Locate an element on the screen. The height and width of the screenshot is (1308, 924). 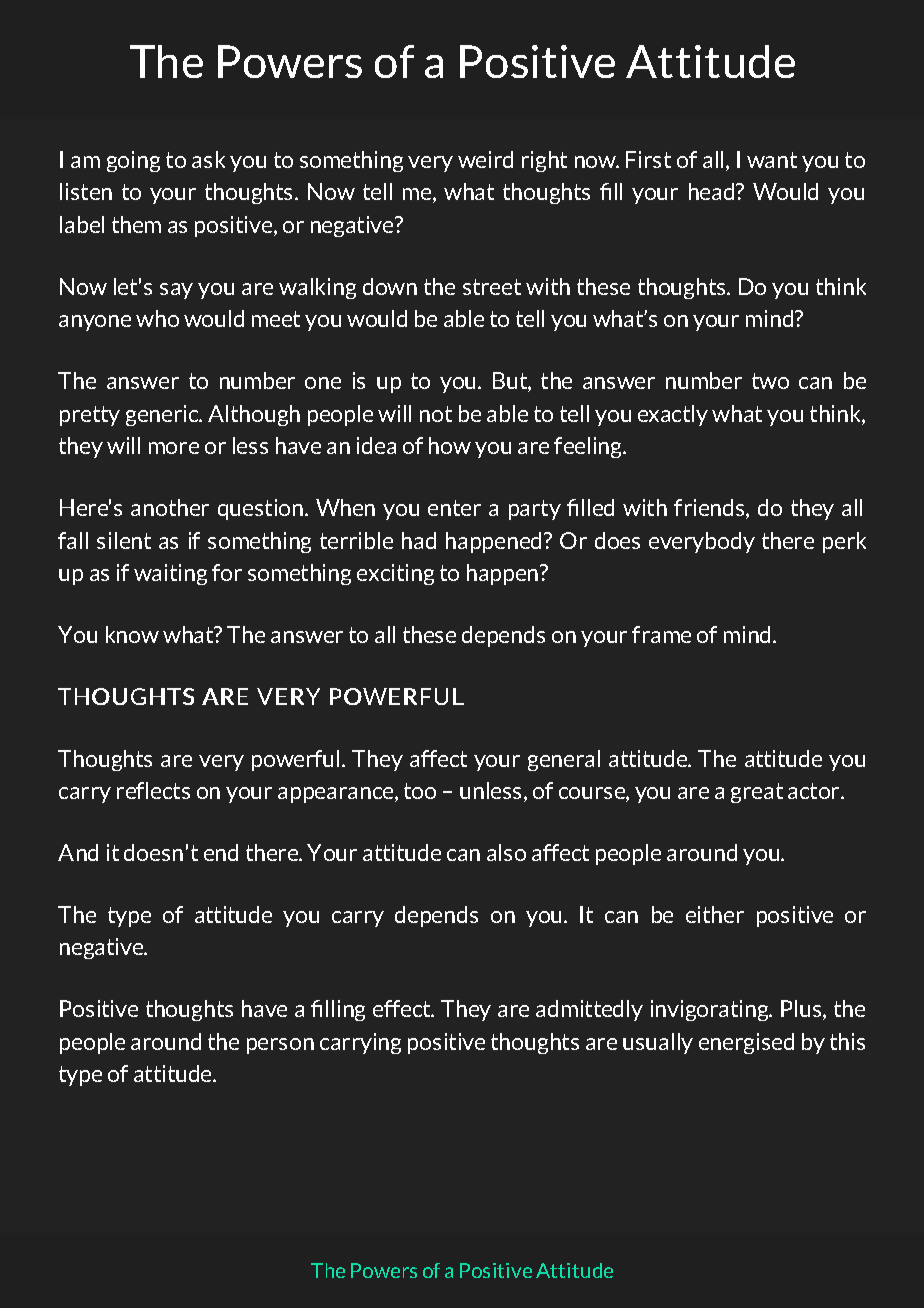
exciting is located at coordinates (395, 574).
